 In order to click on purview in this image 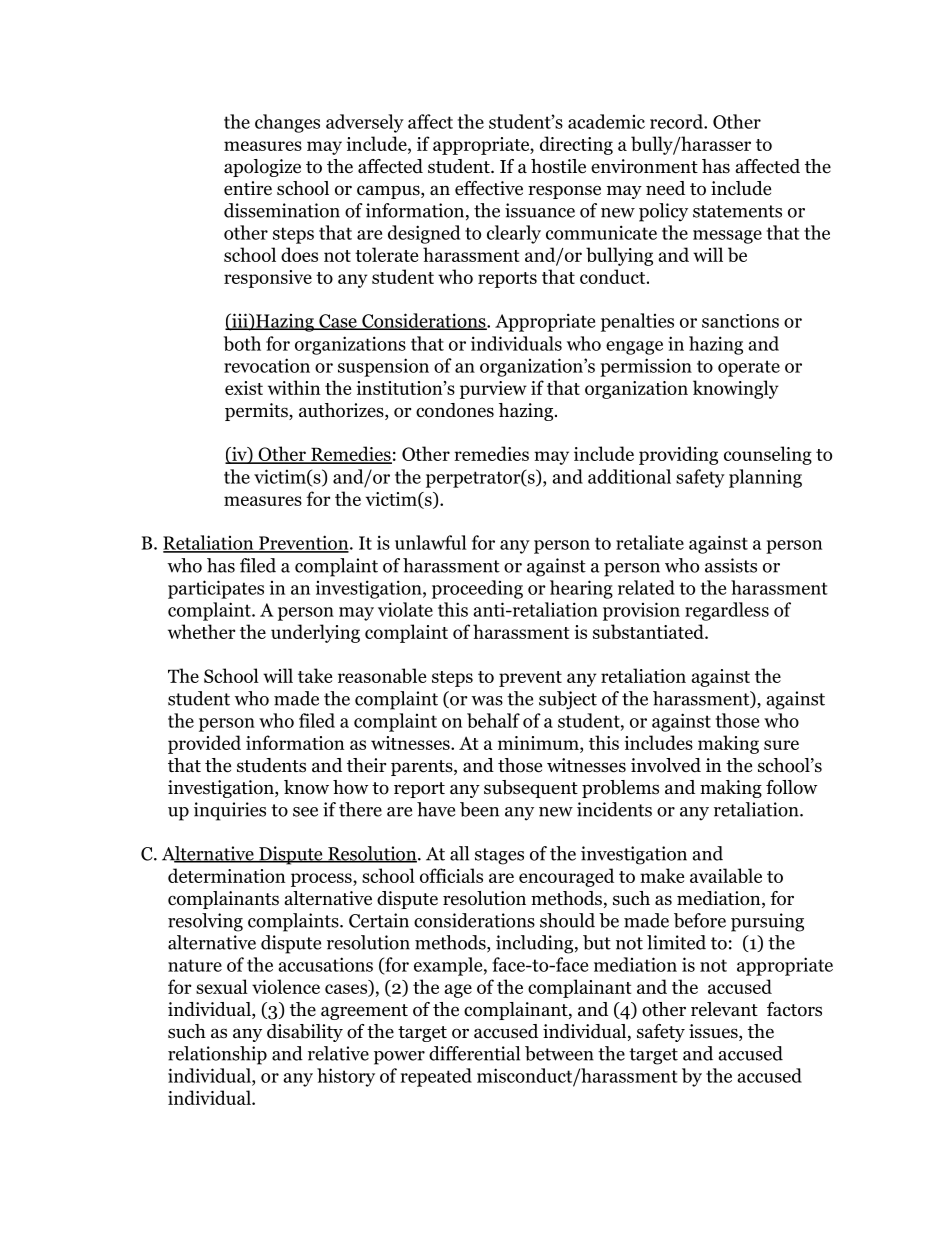, I will do `click(493, 390)`.
